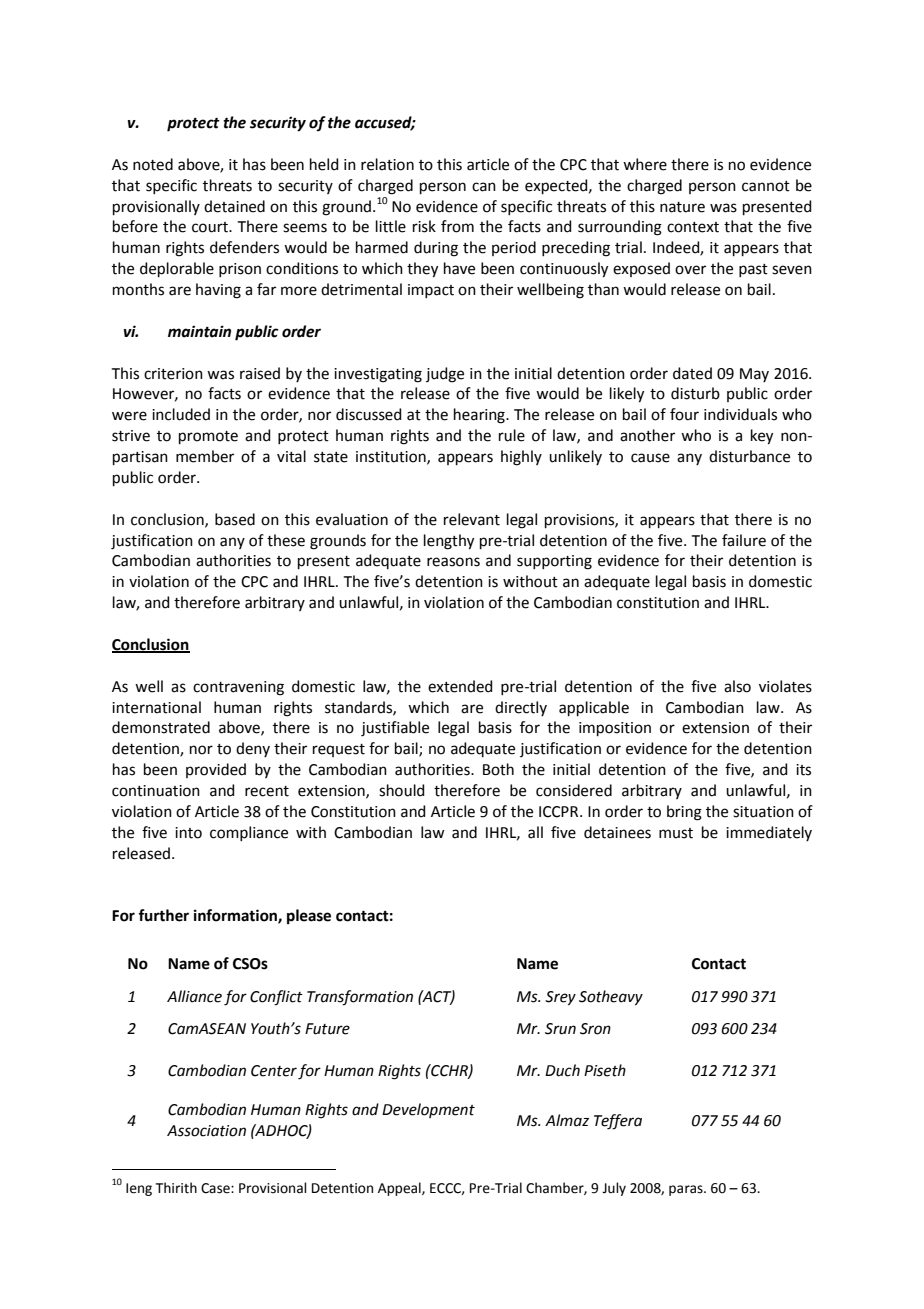 The width and height of the page is (924, 1309). What do you see at coordinates (428, 1110) in the page?
I see `Development` at bounding box center [428, 1110].
